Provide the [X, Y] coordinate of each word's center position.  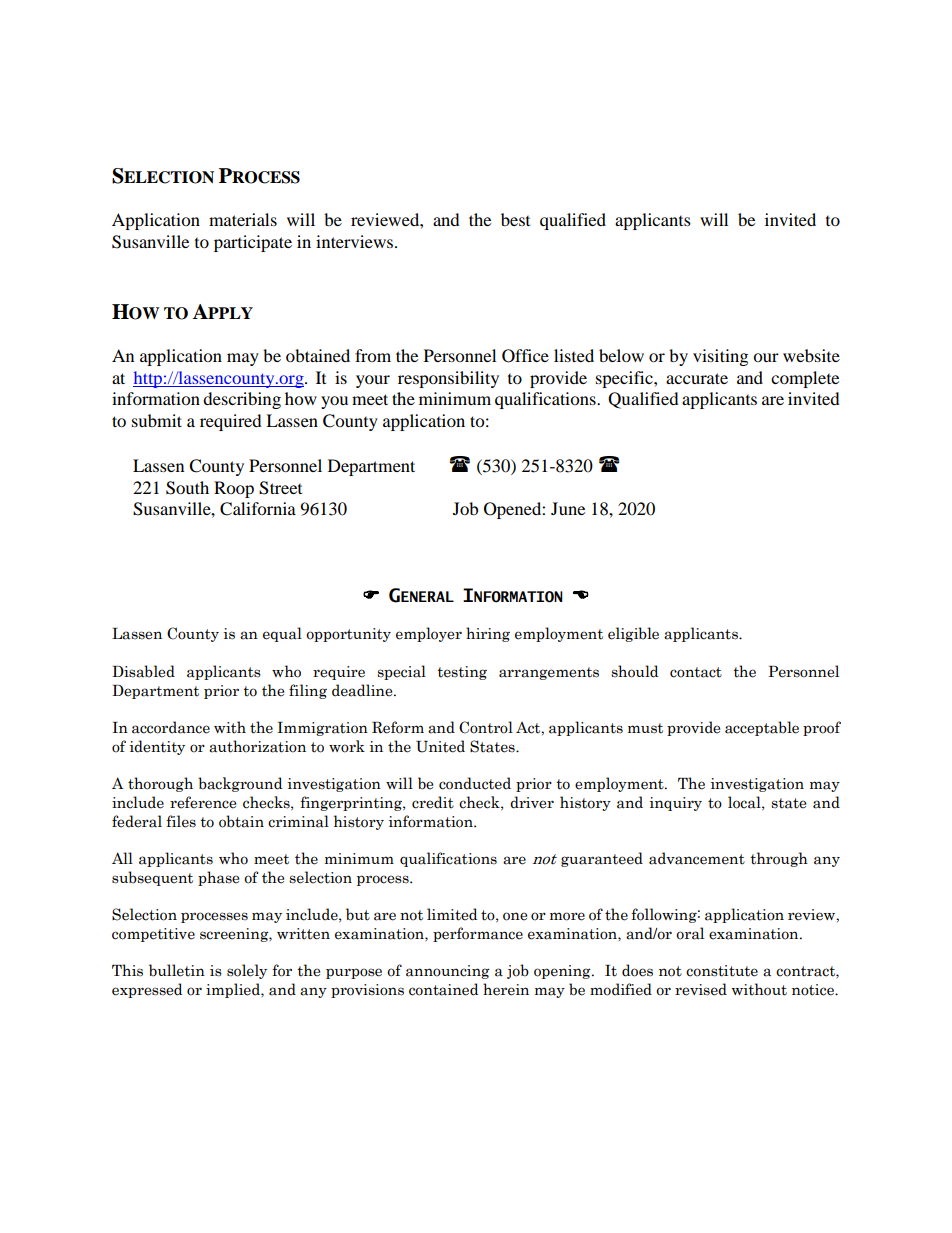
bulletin [177, 970]
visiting [720, 357]
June [568, 508]
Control [486, 727]
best [515, 219]
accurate [697, 378]
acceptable [762, 728]
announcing [448, 972]
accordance [171, 727]
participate [253, 243]
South [187, 488]
